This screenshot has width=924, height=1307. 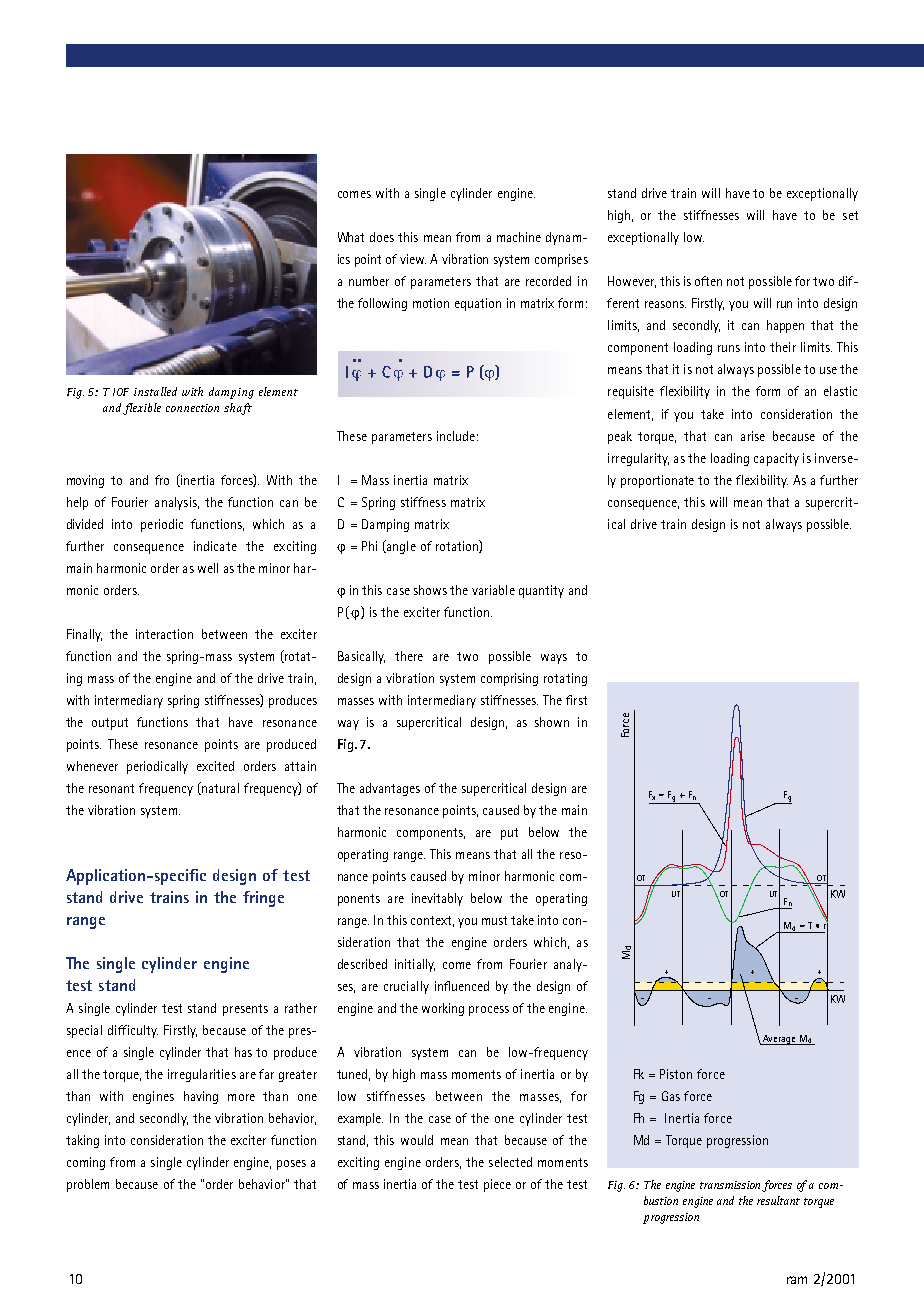 I want to click on shown, so click(x=552, y=722).
